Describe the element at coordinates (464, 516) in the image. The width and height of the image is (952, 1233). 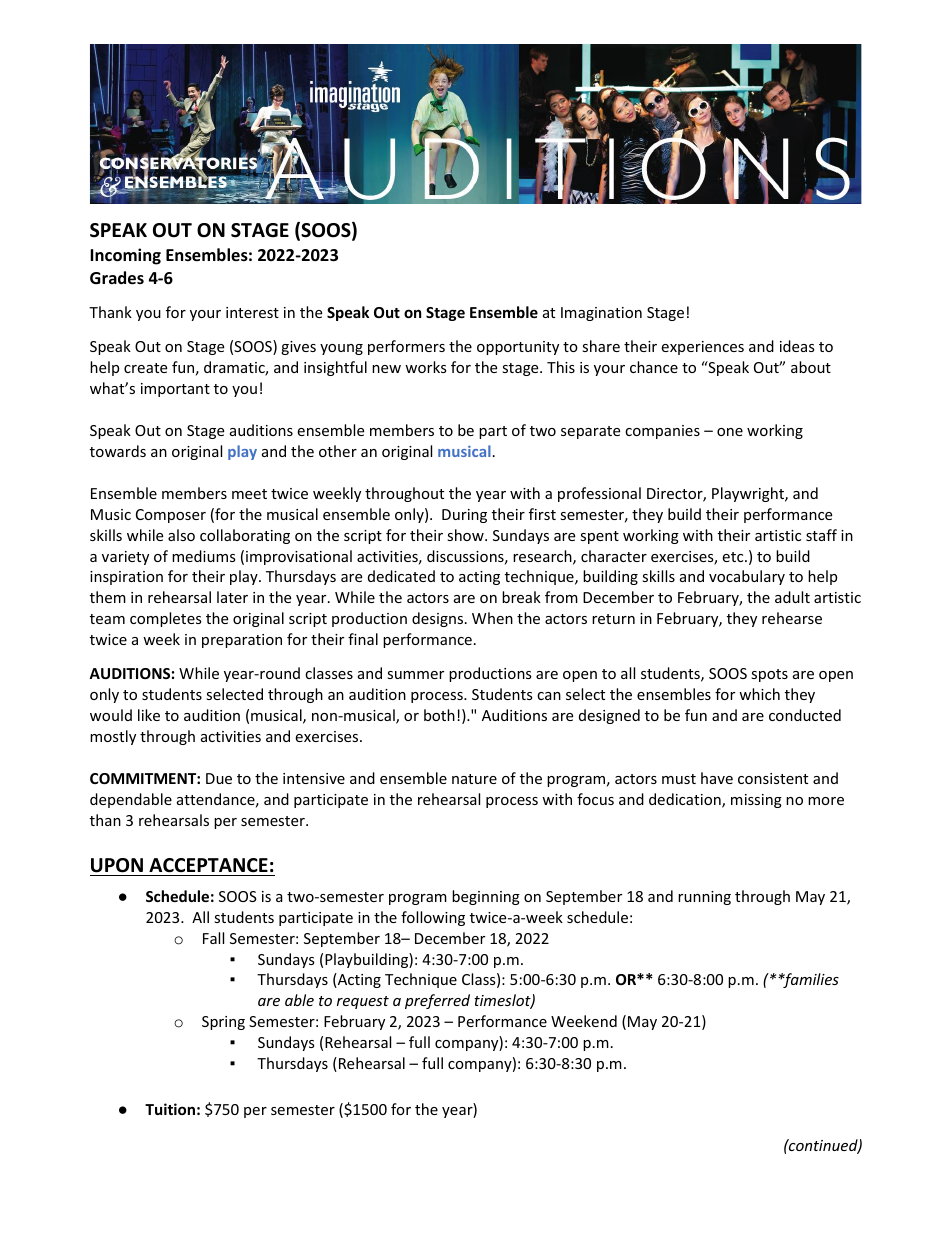
I see `During` at that location.
